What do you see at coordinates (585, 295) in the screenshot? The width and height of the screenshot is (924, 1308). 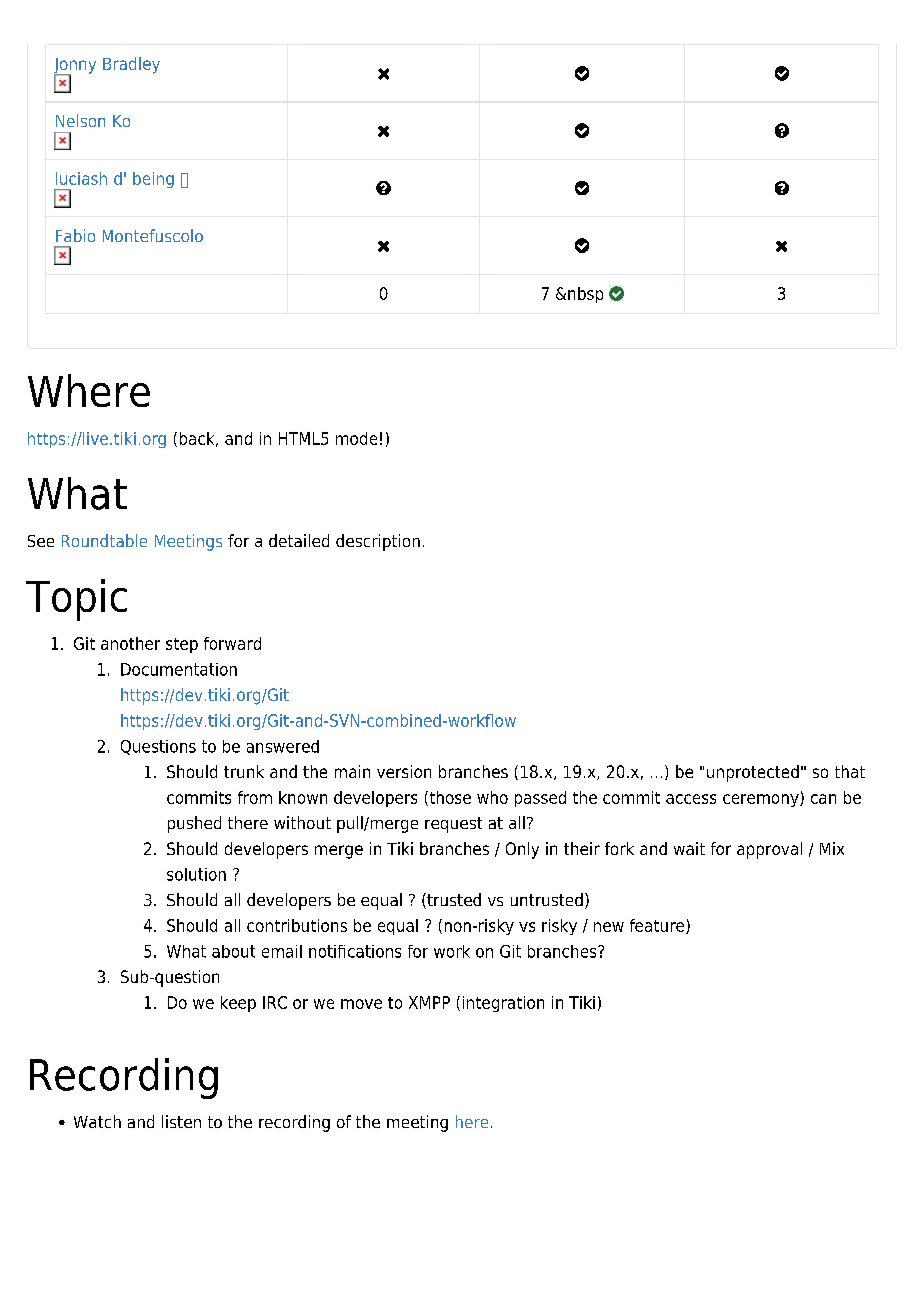 I see `nbsp` at bounding box center [585, 295].
